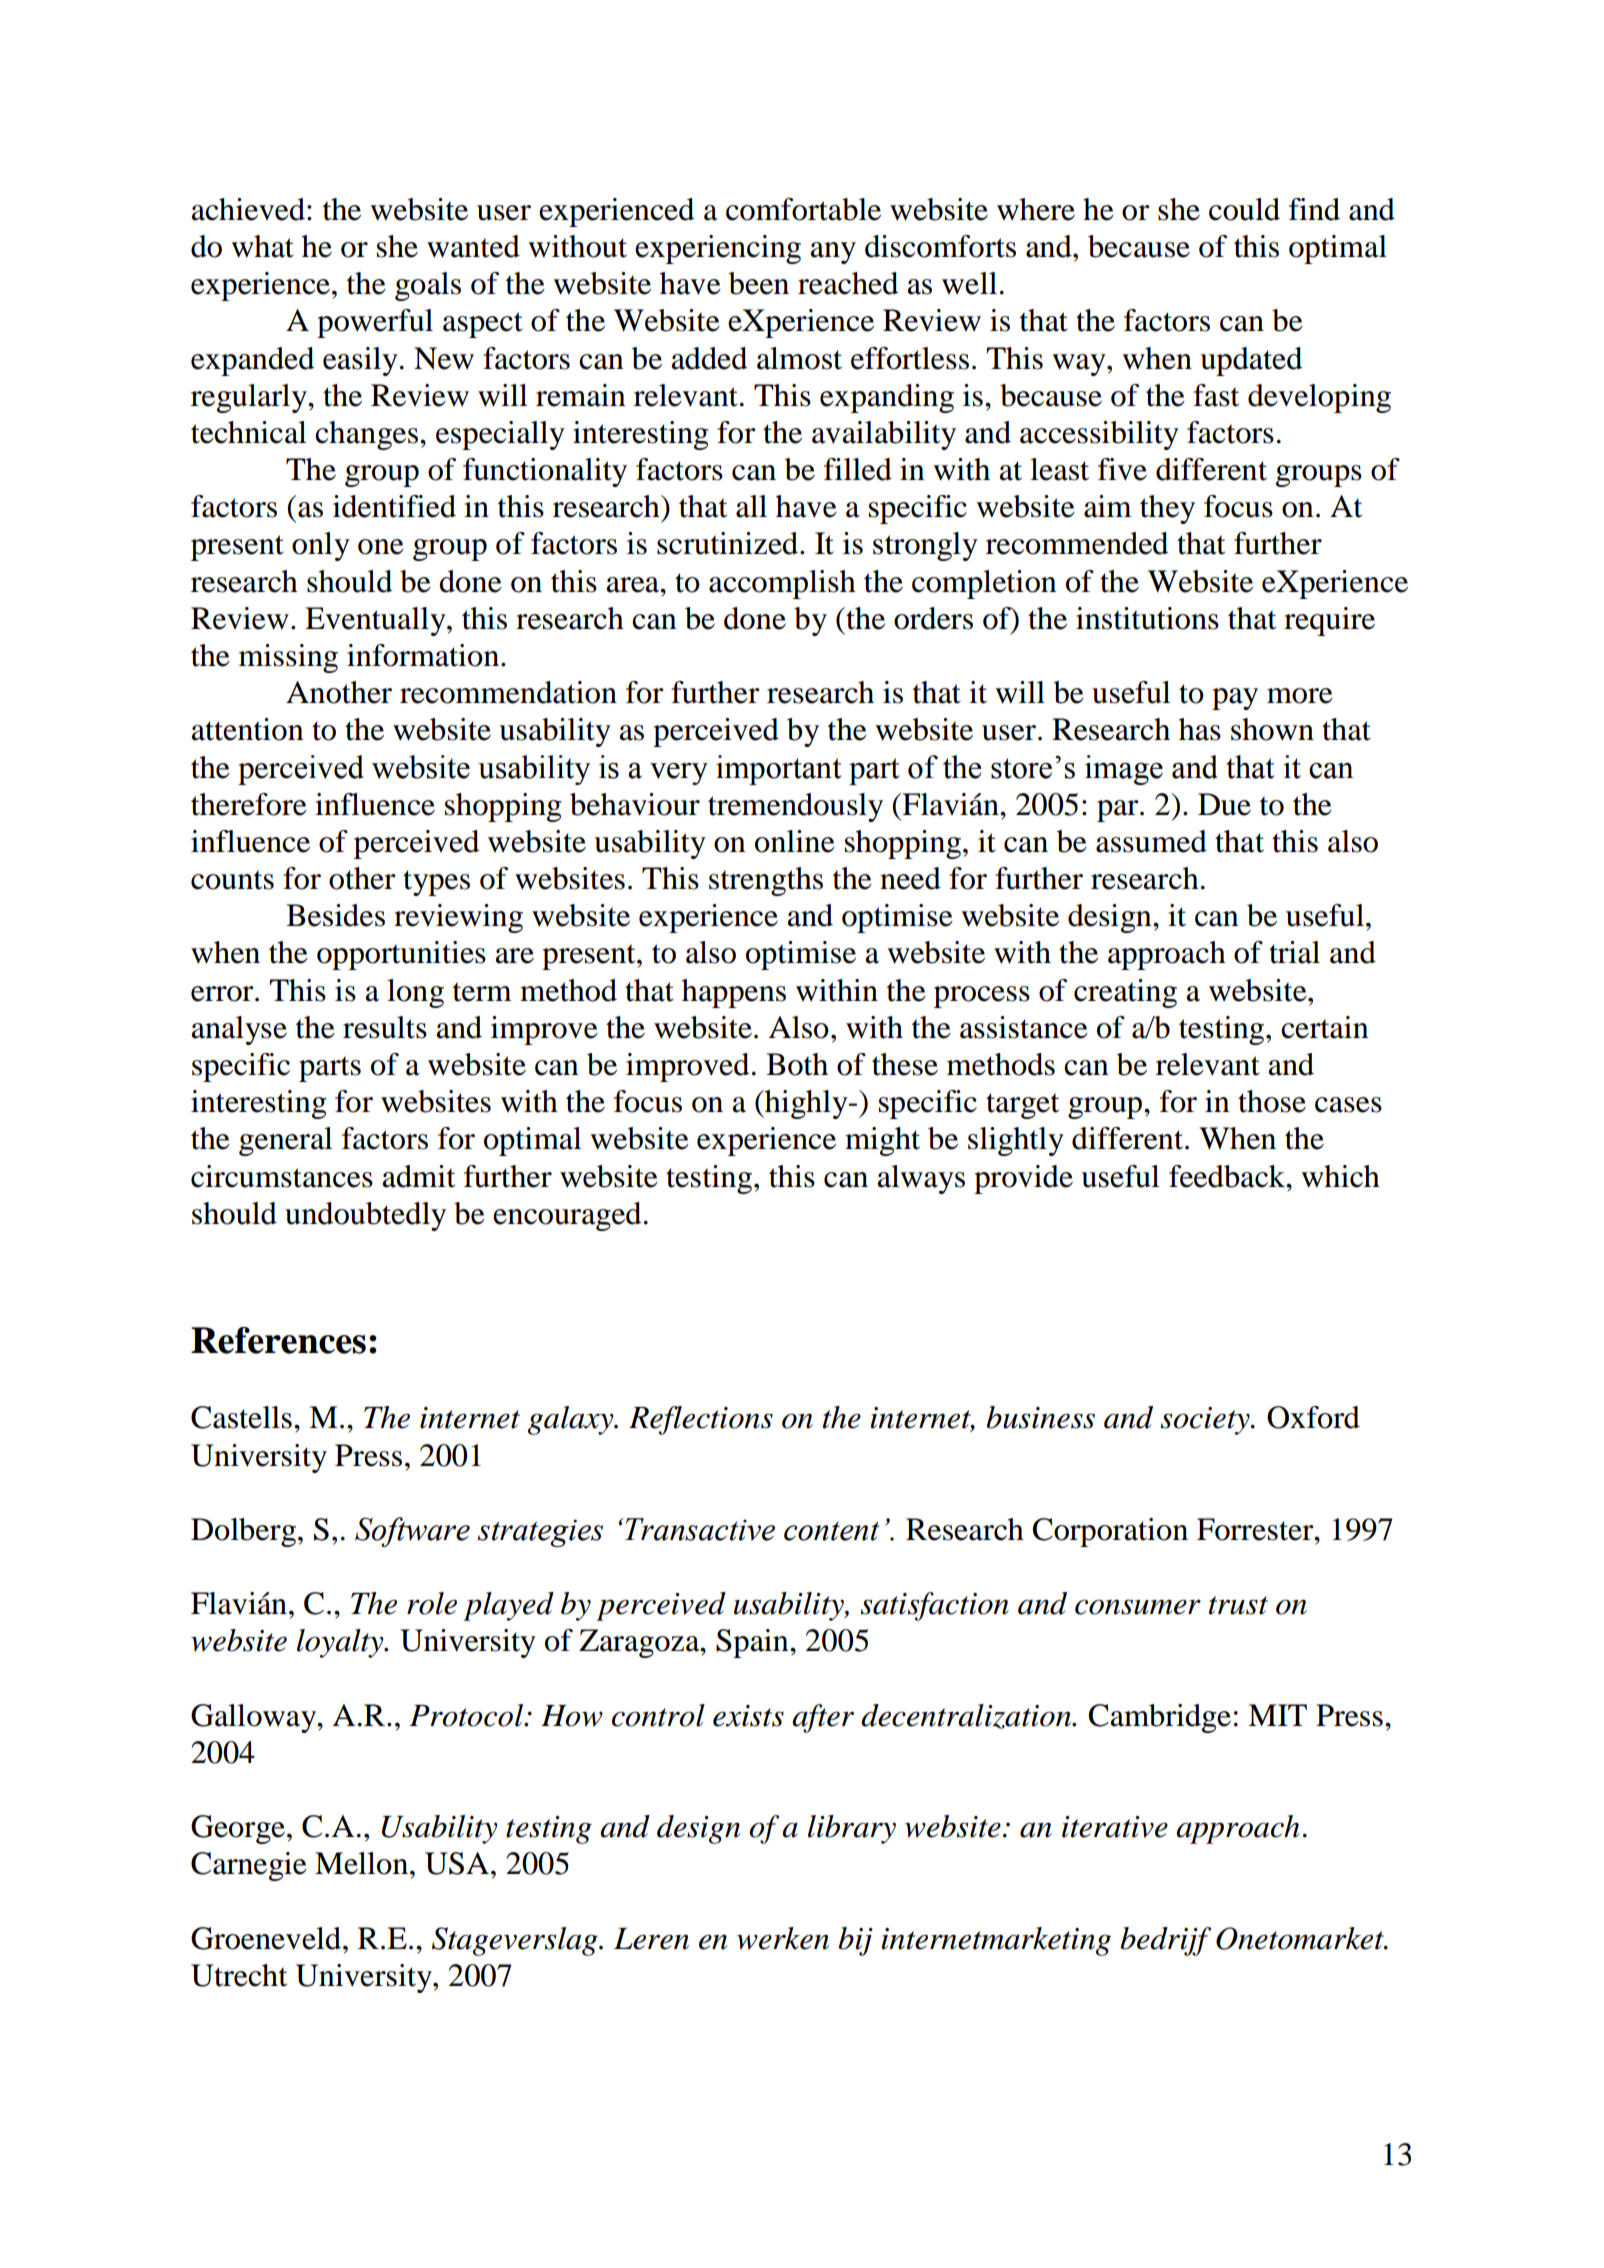  What do you see at coordinates (759, 283) in the screenshot?
I see `been` at bounding box center [759, 283].
